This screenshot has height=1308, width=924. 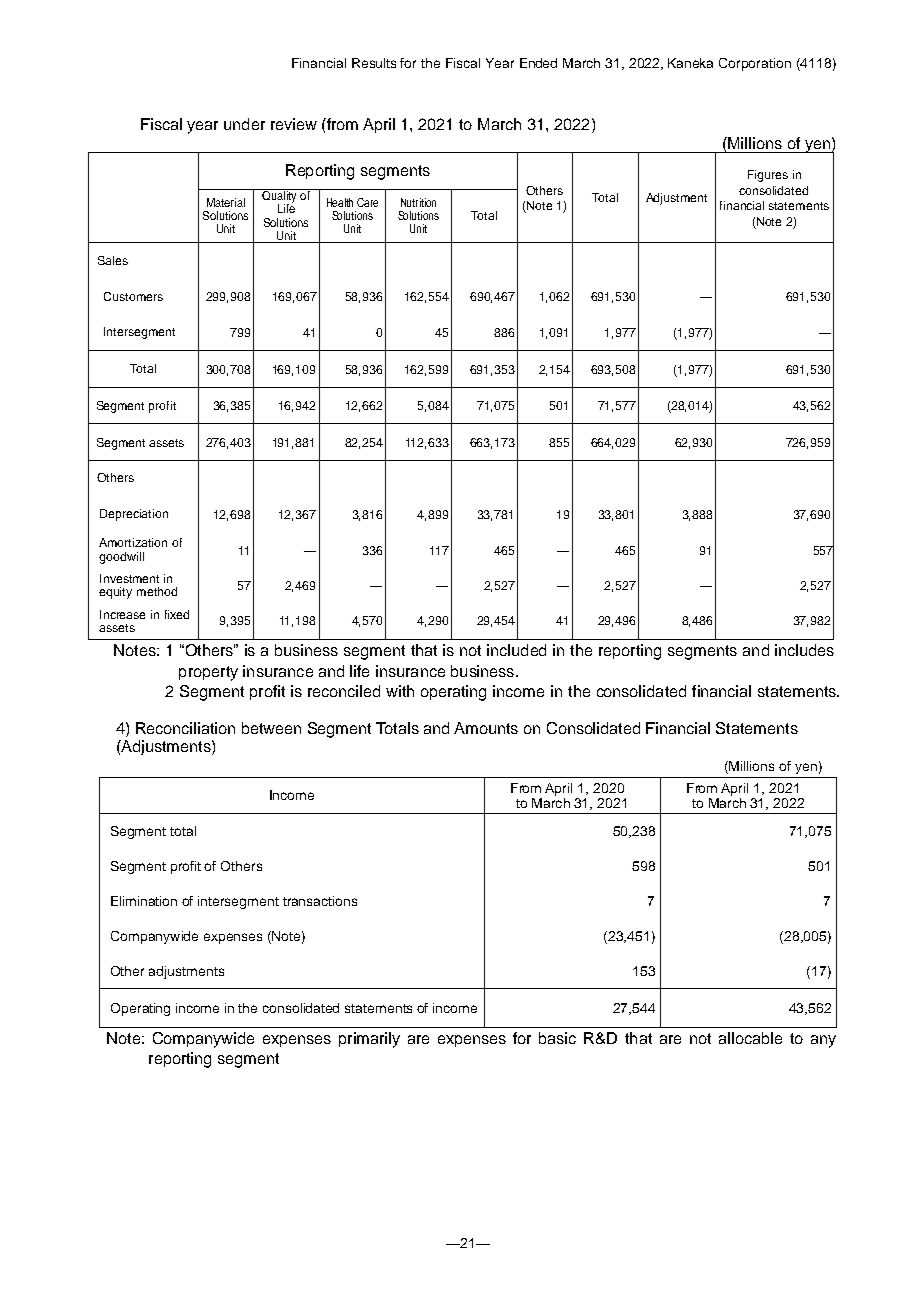 I want to click on includes, so click(x=804, y=650).
